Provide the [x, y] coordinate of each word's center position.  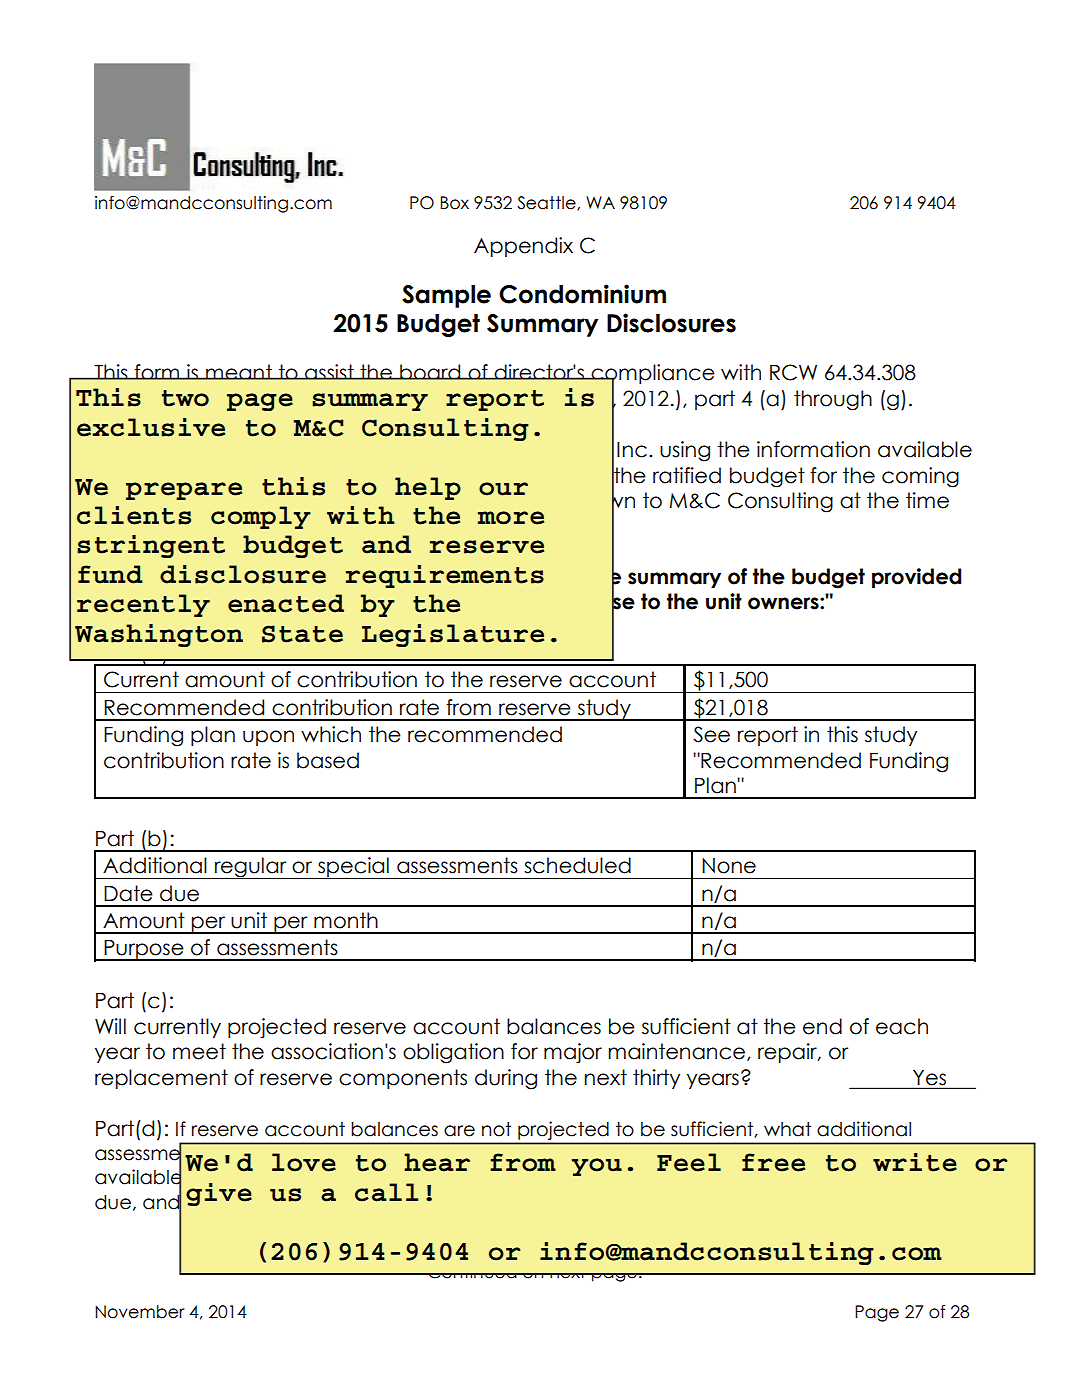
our [503, 489]
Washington [159, 635]
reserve [487, 547]
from [523, 1162]
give [219, 1194]
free [773, 1162]
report [495, 400]
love [304, 1162]
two [185, 398]
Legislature [453, 635]
